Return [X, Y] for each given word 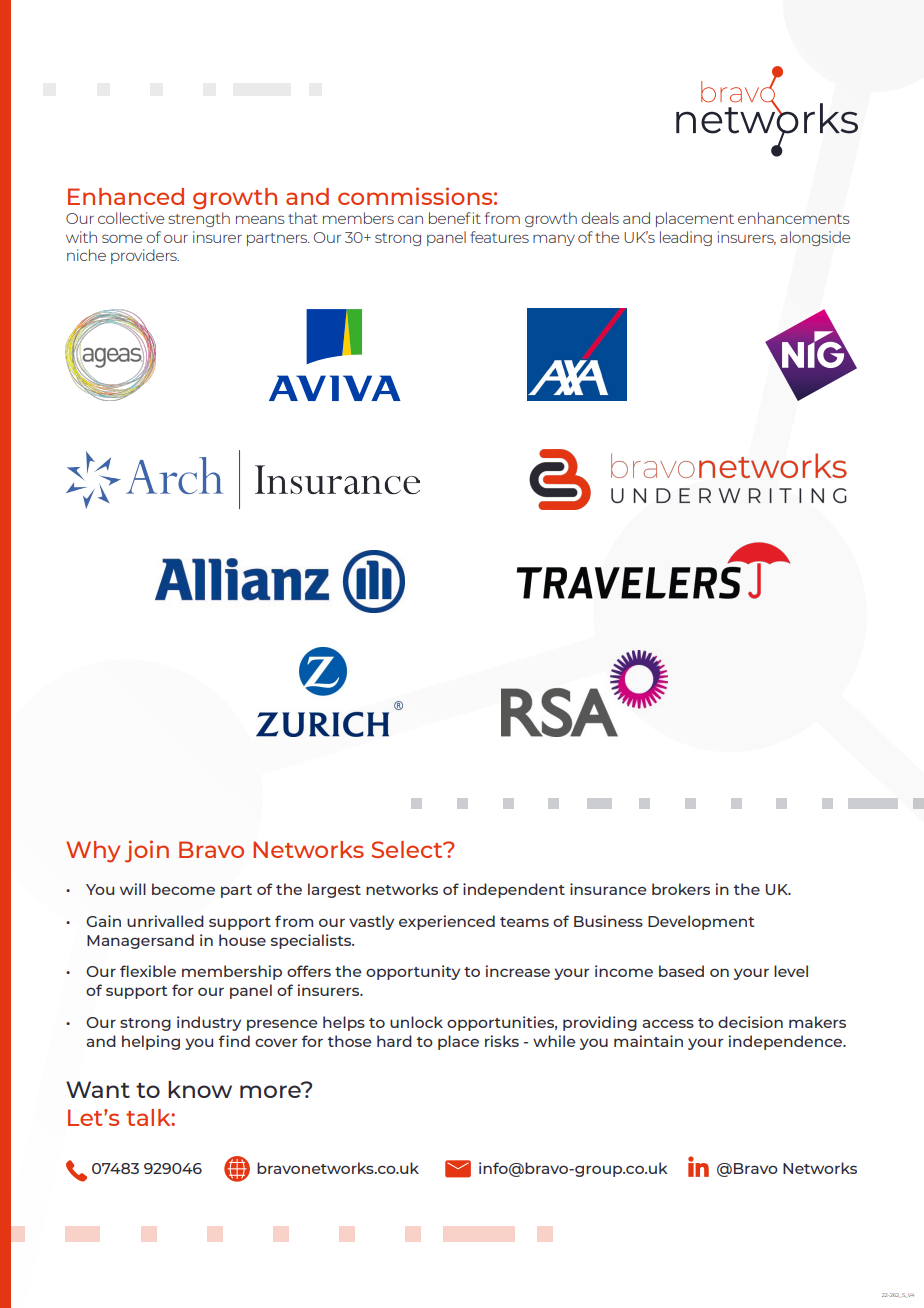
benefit [455, 218]
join [147, 851]
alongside [815, 238]
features [499, 237]
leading [686, 238]
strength [199, 219]
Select [408, 849]
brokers [681, 889]
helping [151, 1042]
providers [145, 256]
